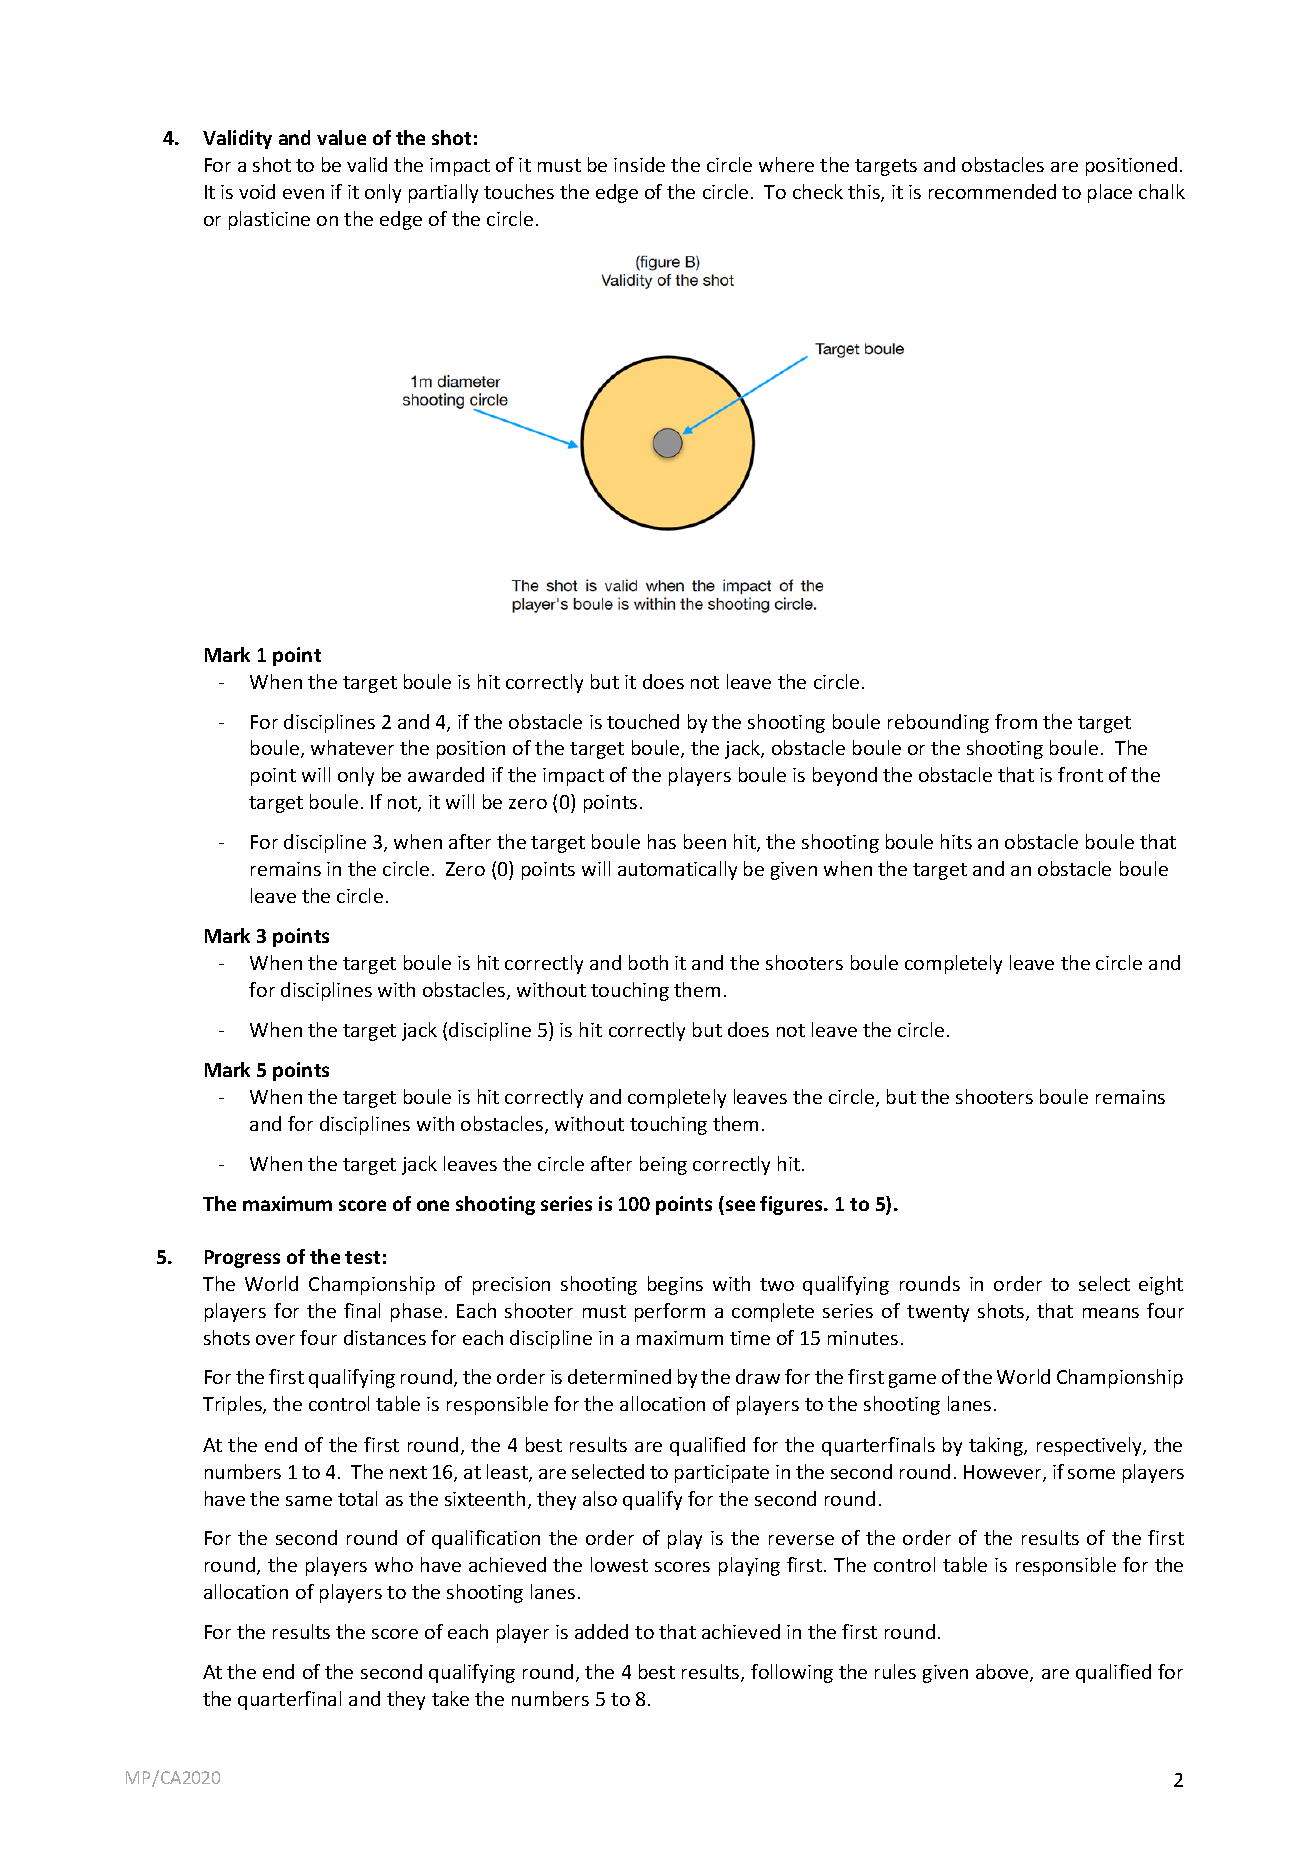  What do you see at coordinates (792, 1673) in the page?
I see `following` at bounding box center [792, 1673].
